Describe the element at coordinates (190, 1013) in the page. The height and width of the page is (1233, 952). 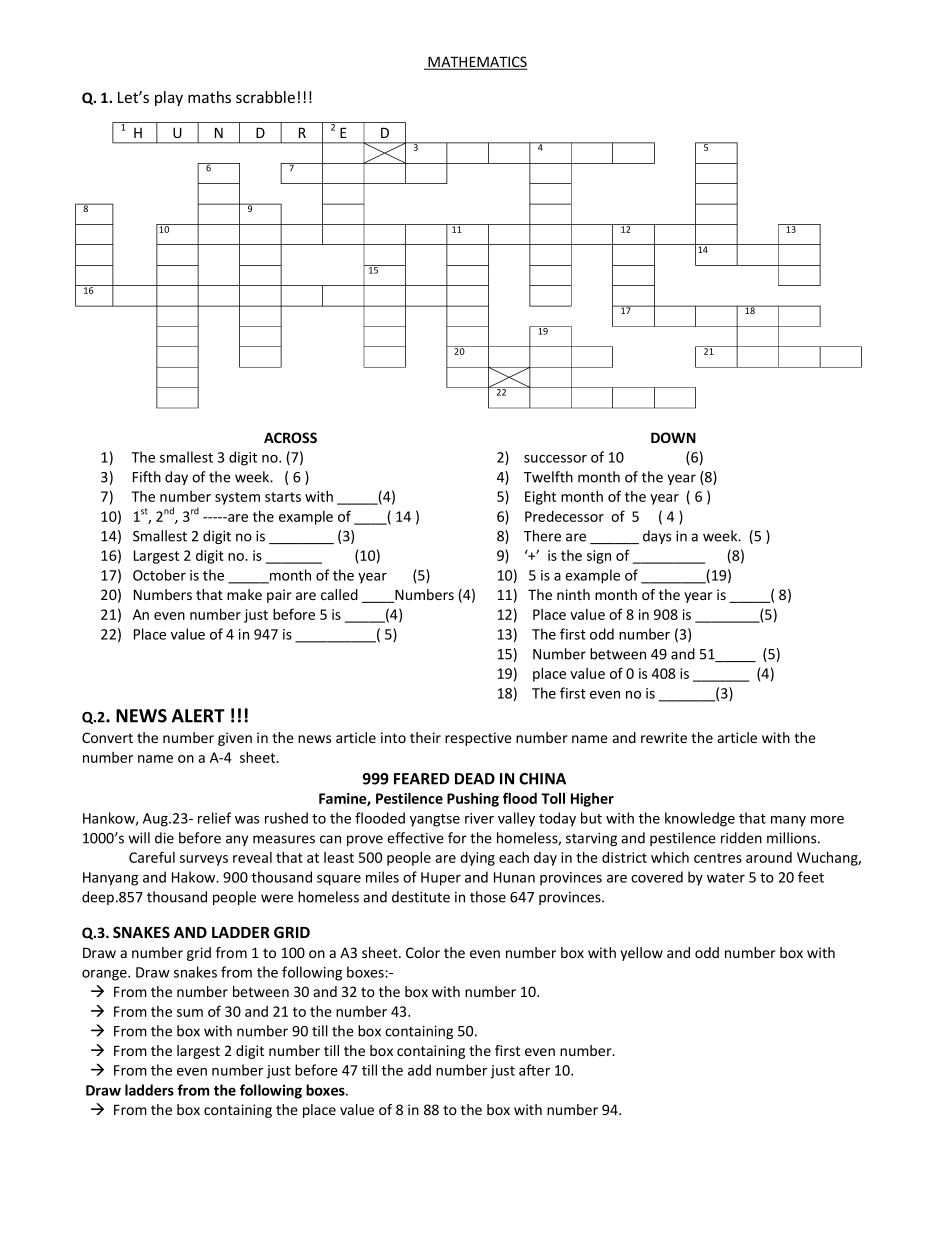
I see `sum` at that location.
